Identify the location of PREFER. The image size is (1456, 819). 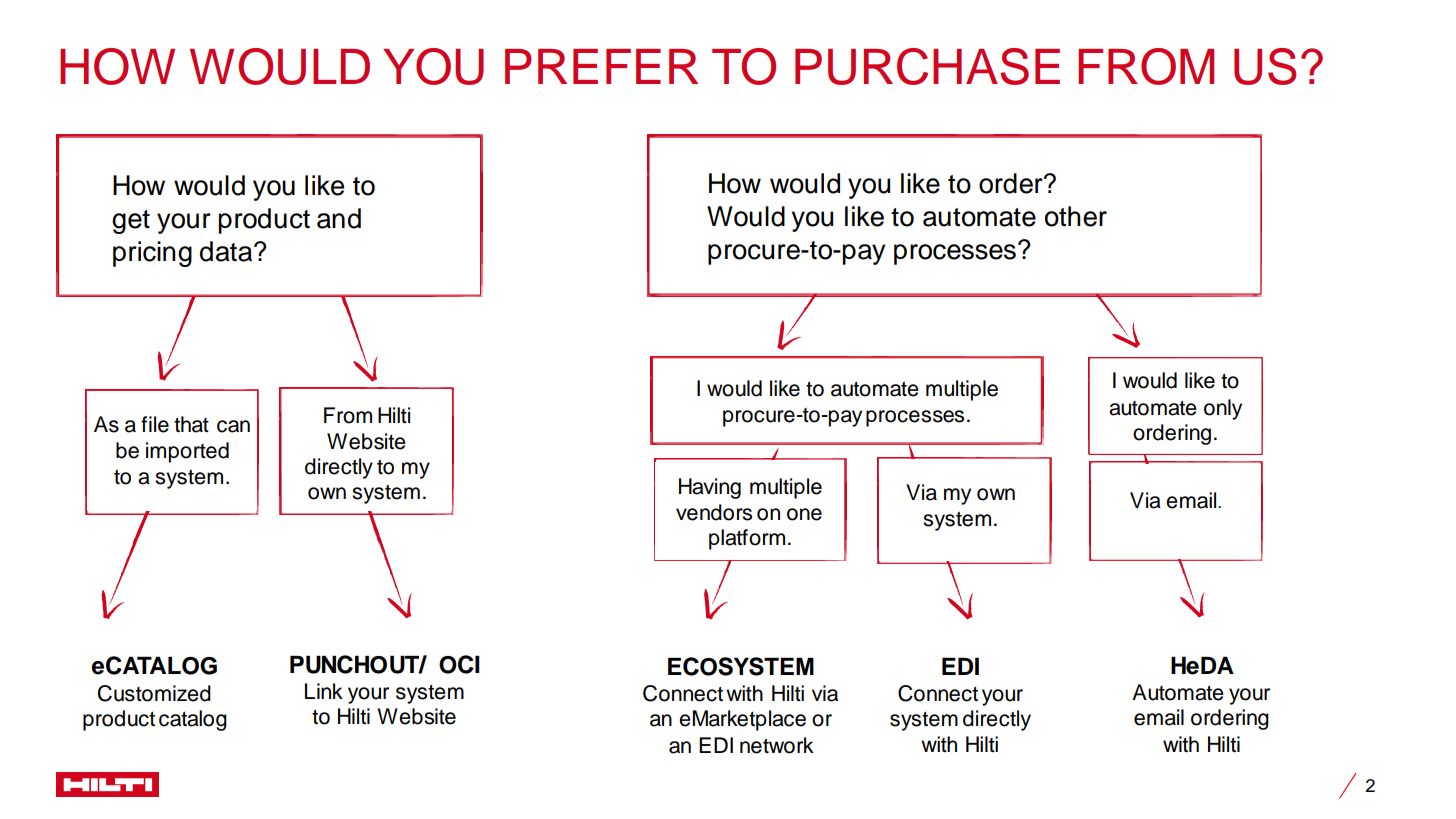
(601, 66).
